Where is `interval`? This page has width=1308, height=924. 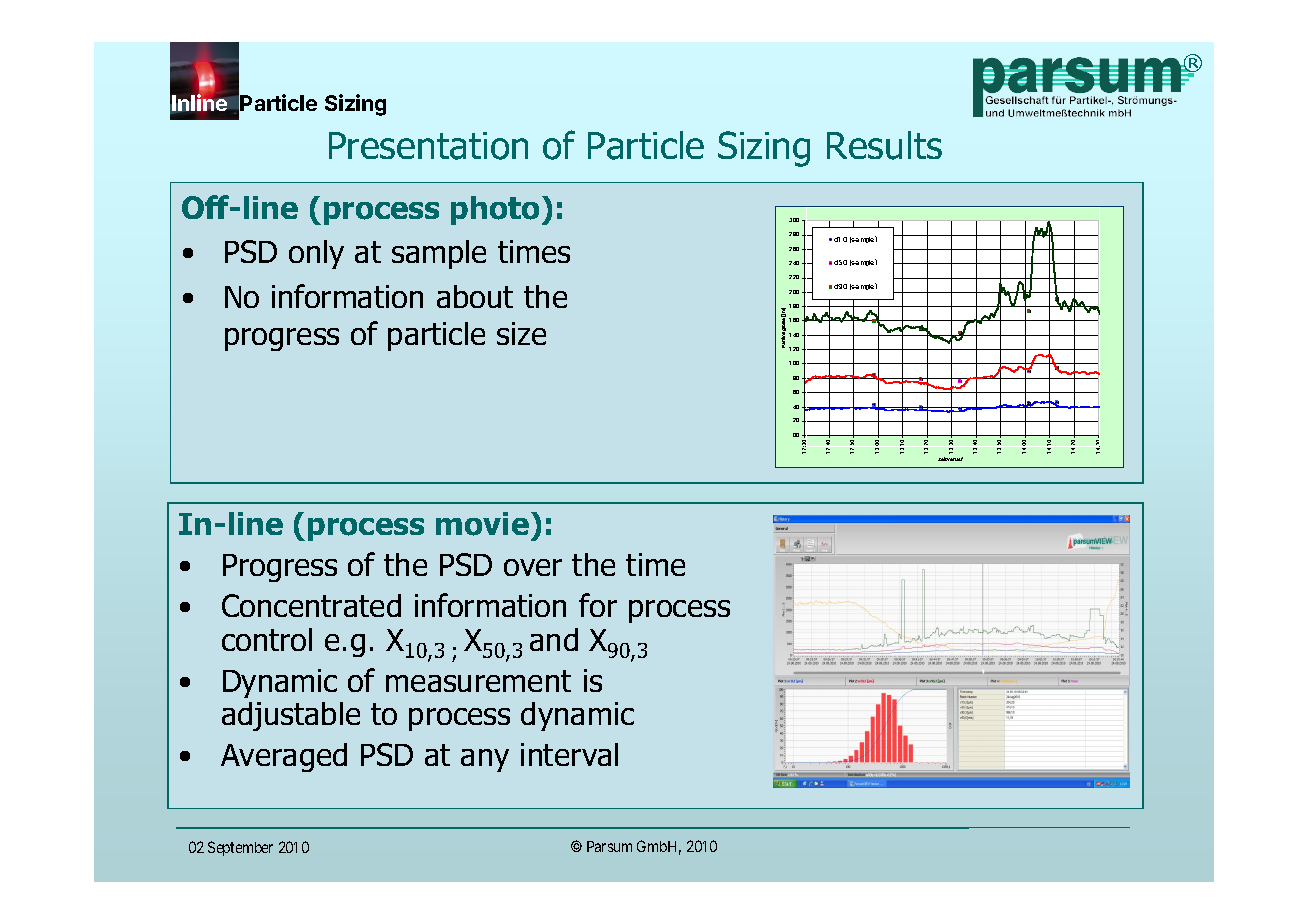
interval is located at coordinates (569, 754).
